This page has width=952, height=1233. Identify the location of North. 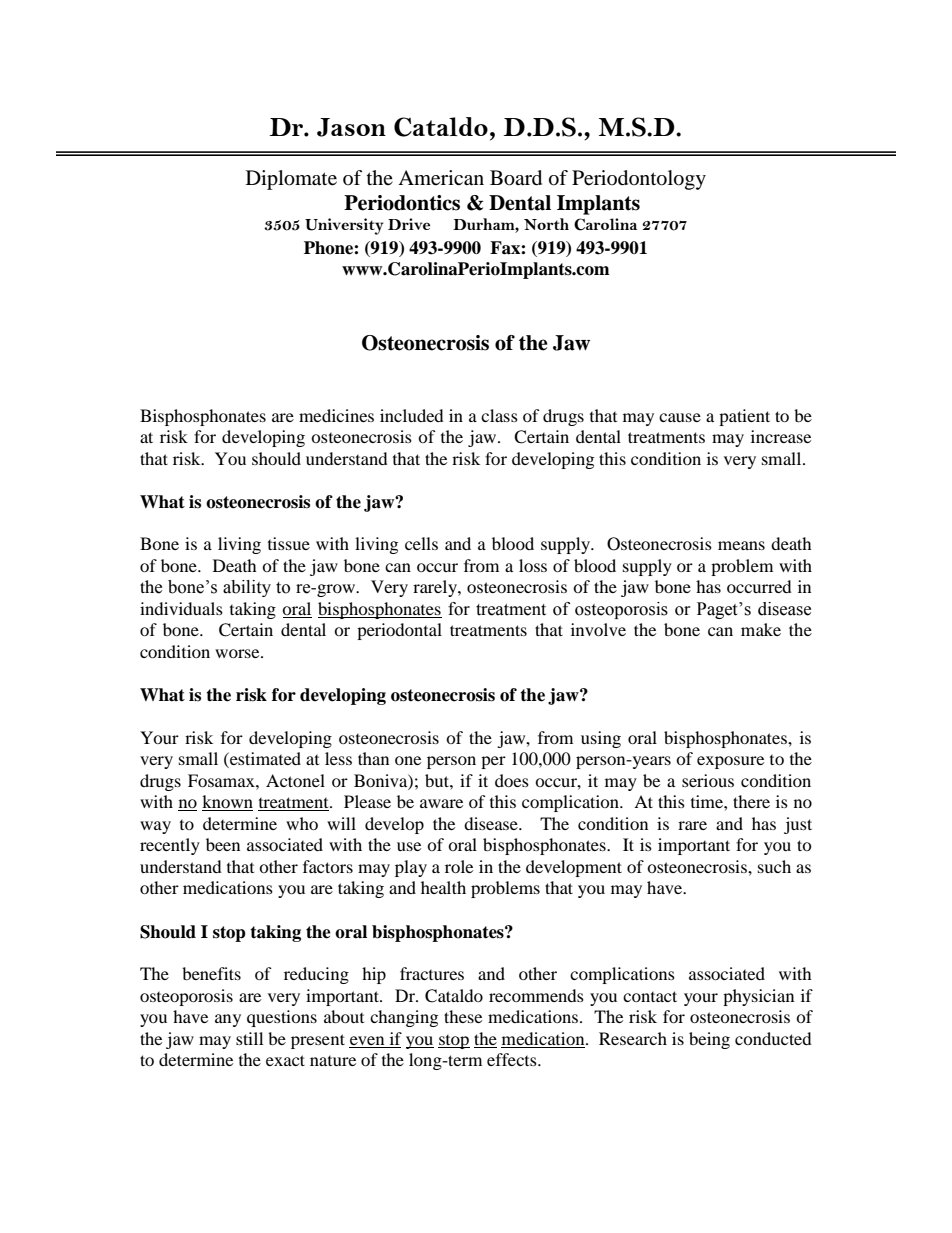
(546, 224).
